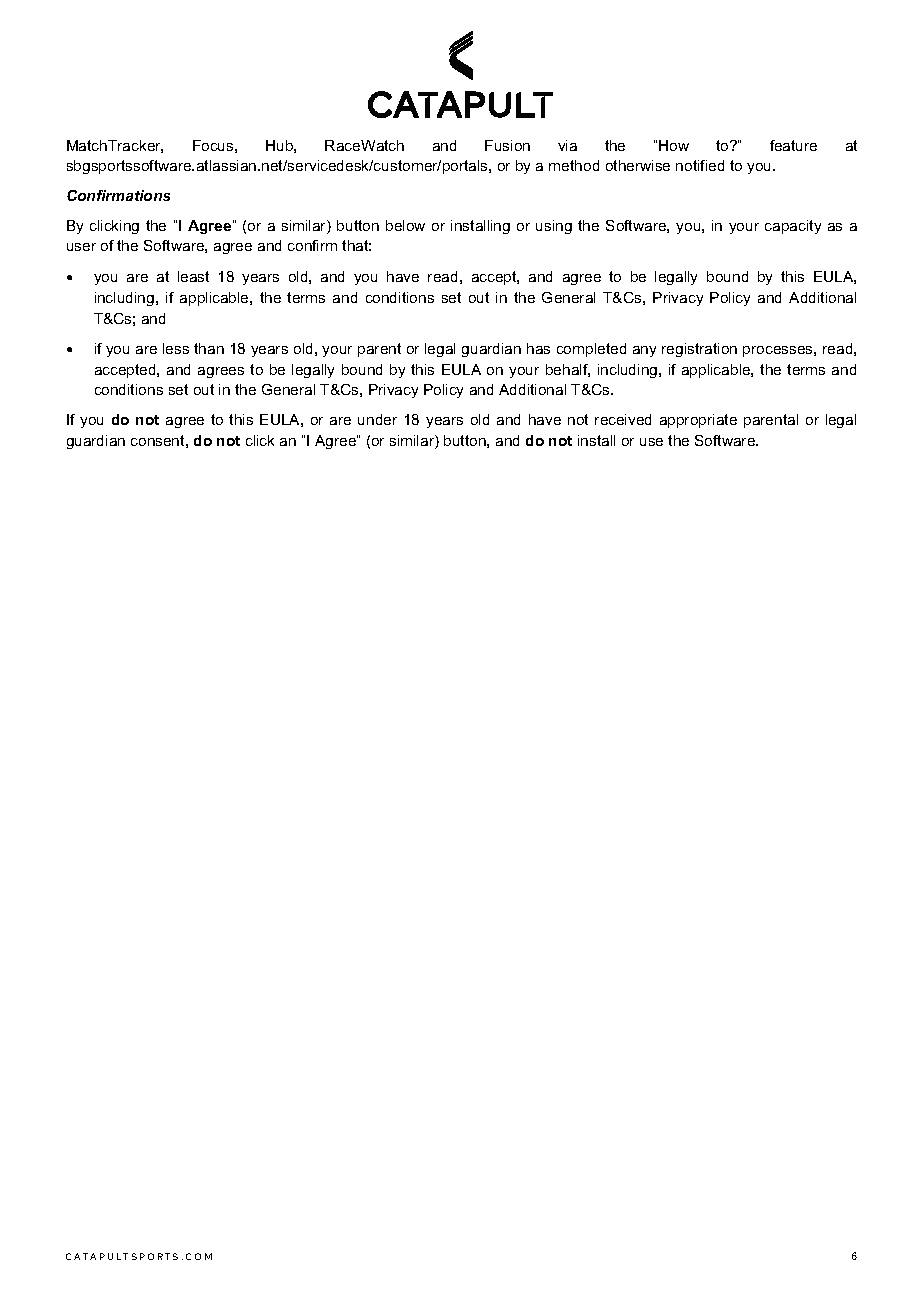 The height and width of the page is (1308, 924). I want to click on user, so click(81, 247).
